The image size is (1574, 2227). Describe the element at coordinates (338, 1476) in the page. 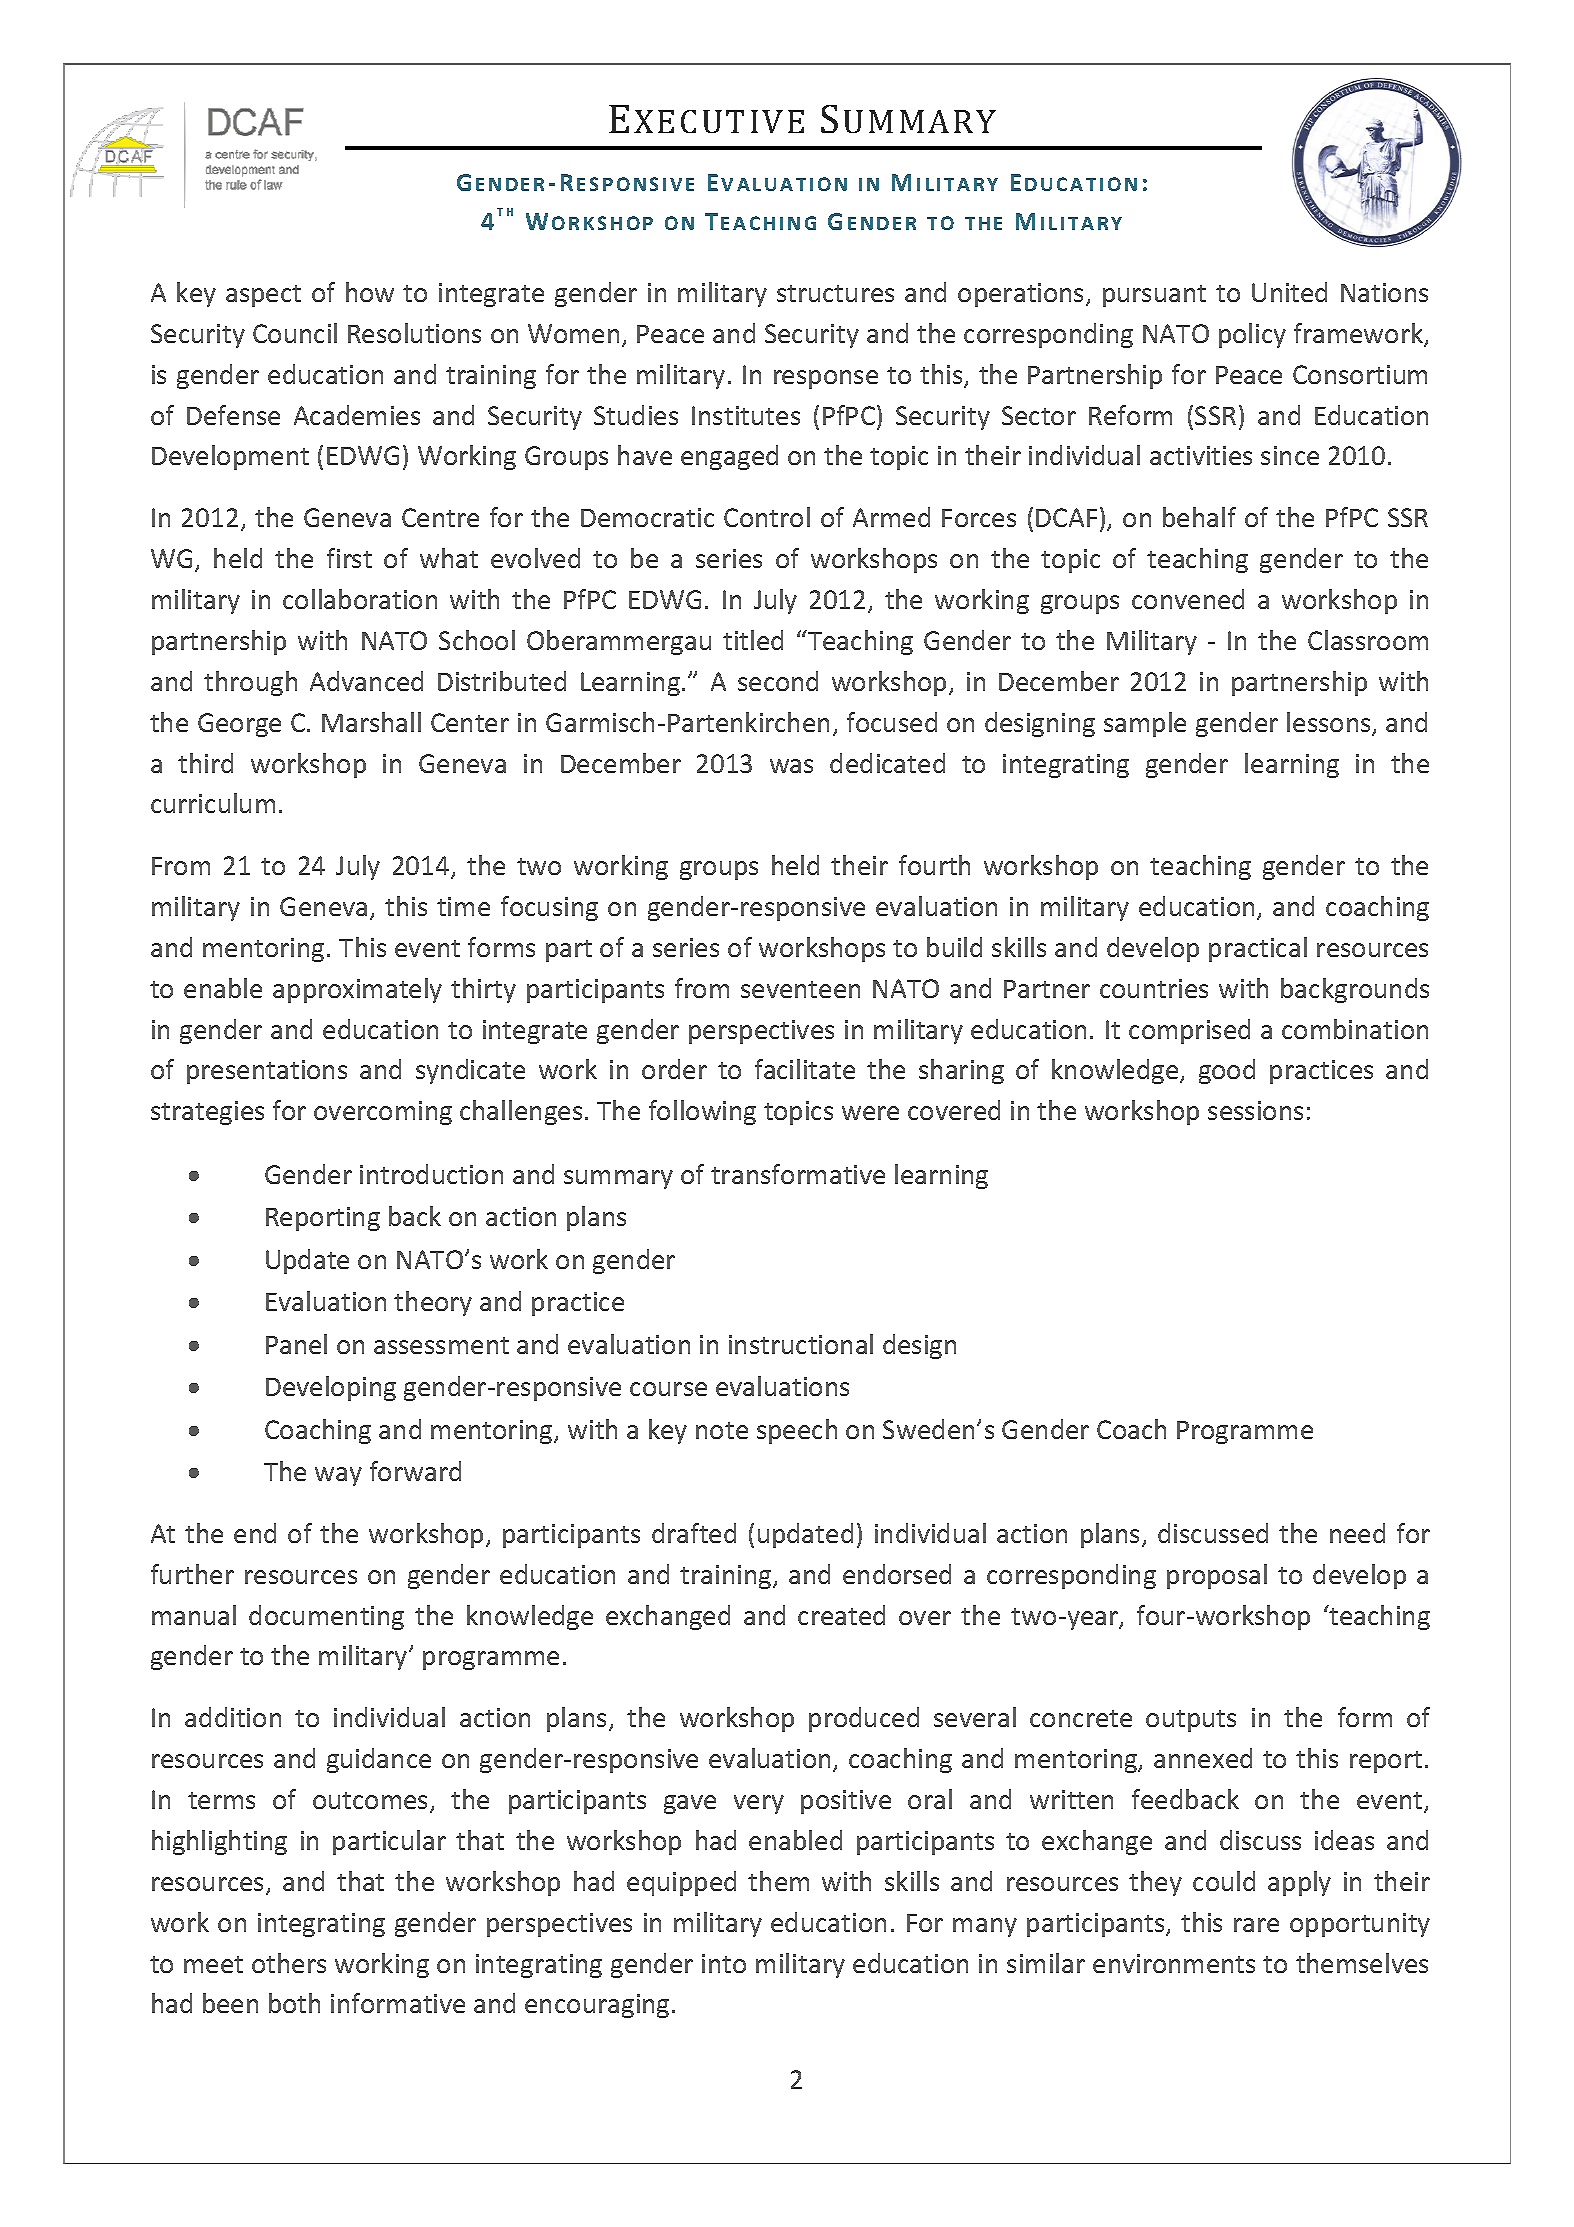

I see `way` at that location.
